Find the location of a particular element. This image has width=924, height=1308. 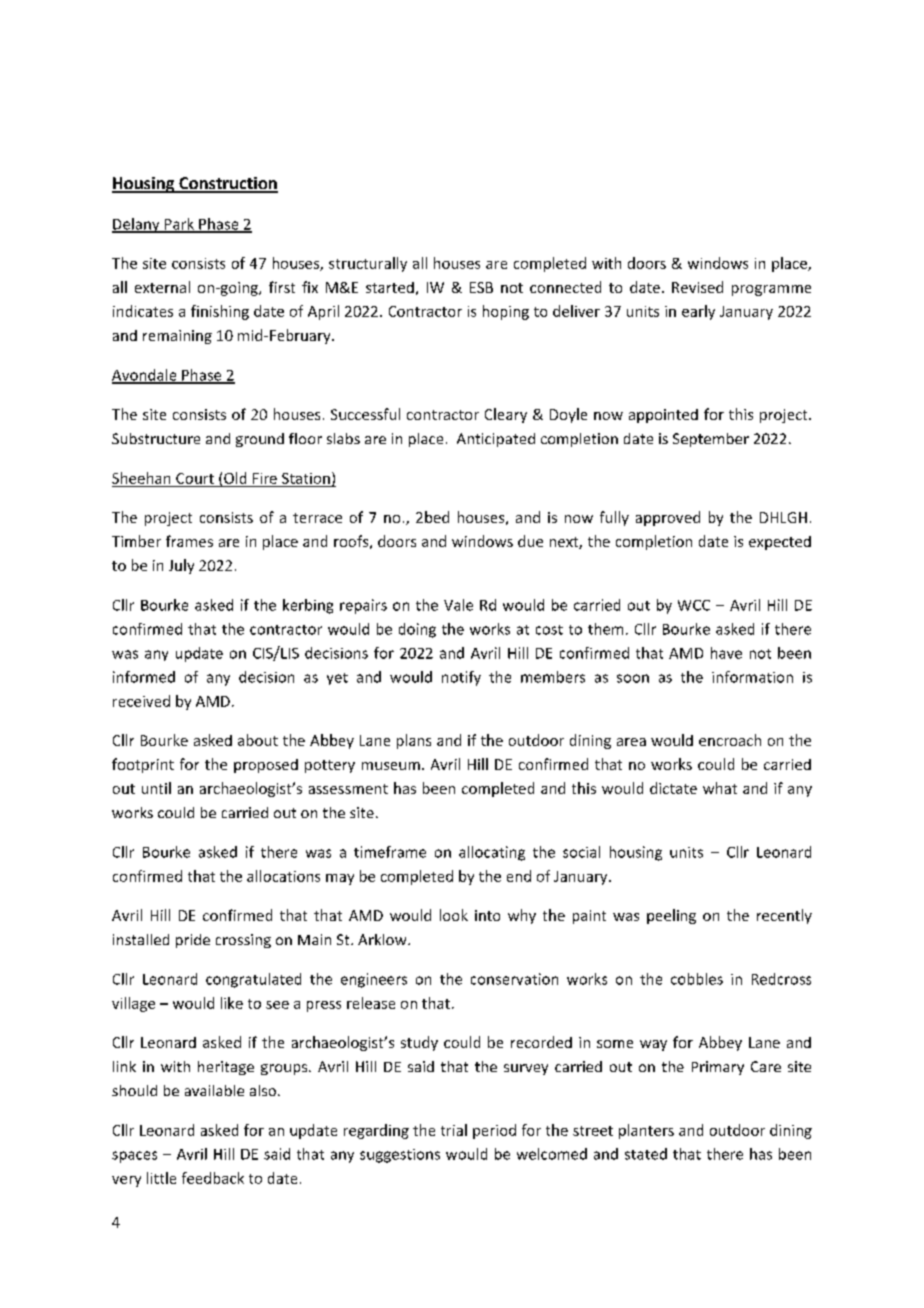

notify is located at coordinates (461, 678).
